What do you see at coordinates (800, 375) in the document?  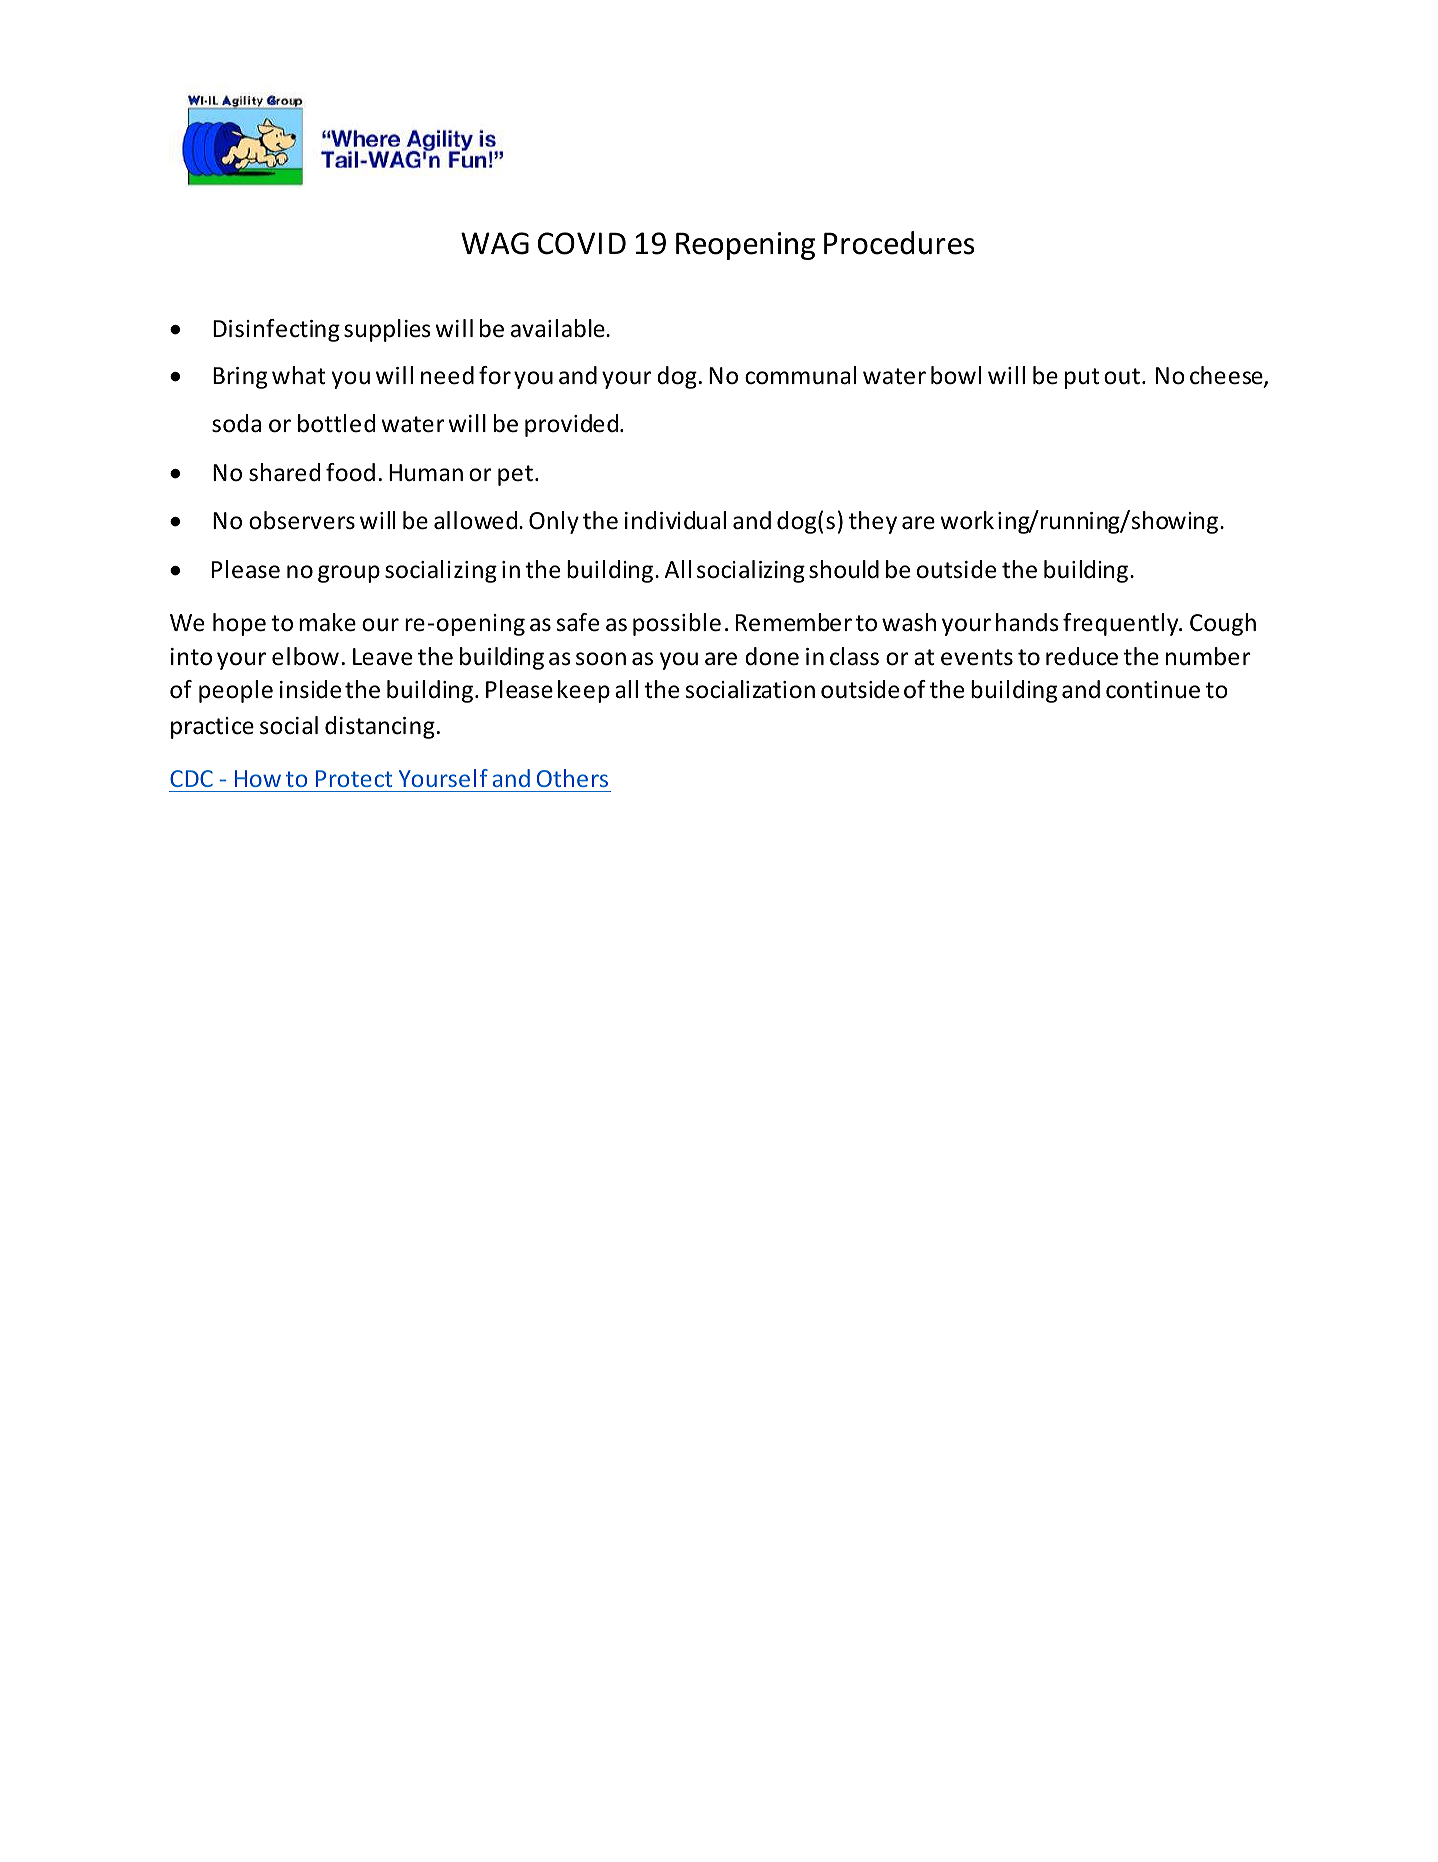 I see `communal` at bounding box center [800, 375].
